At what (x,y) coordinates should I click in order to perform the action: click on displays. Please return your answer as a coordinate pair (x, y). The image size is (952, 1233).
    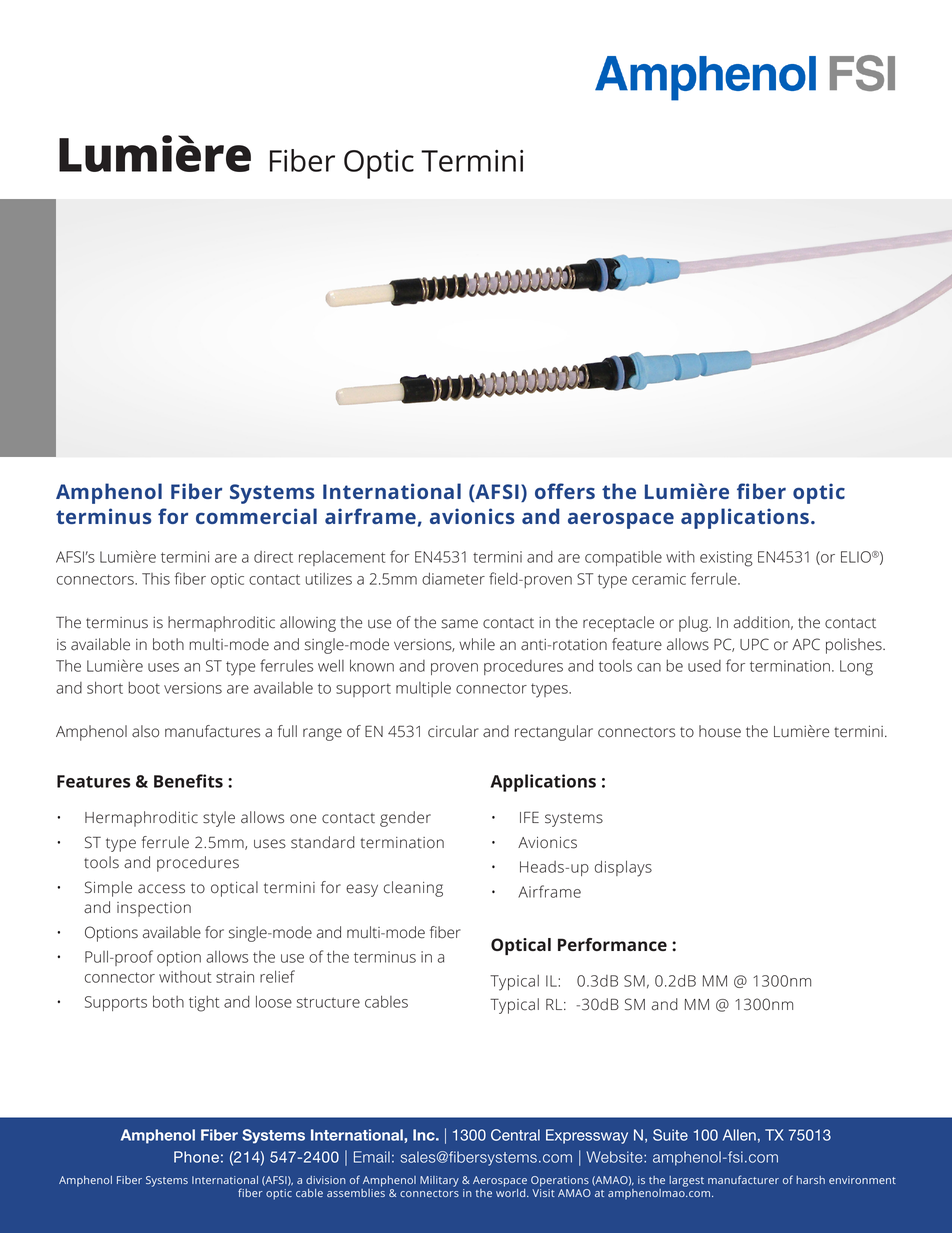
    Looking at the image, I should click on (623, 868).
